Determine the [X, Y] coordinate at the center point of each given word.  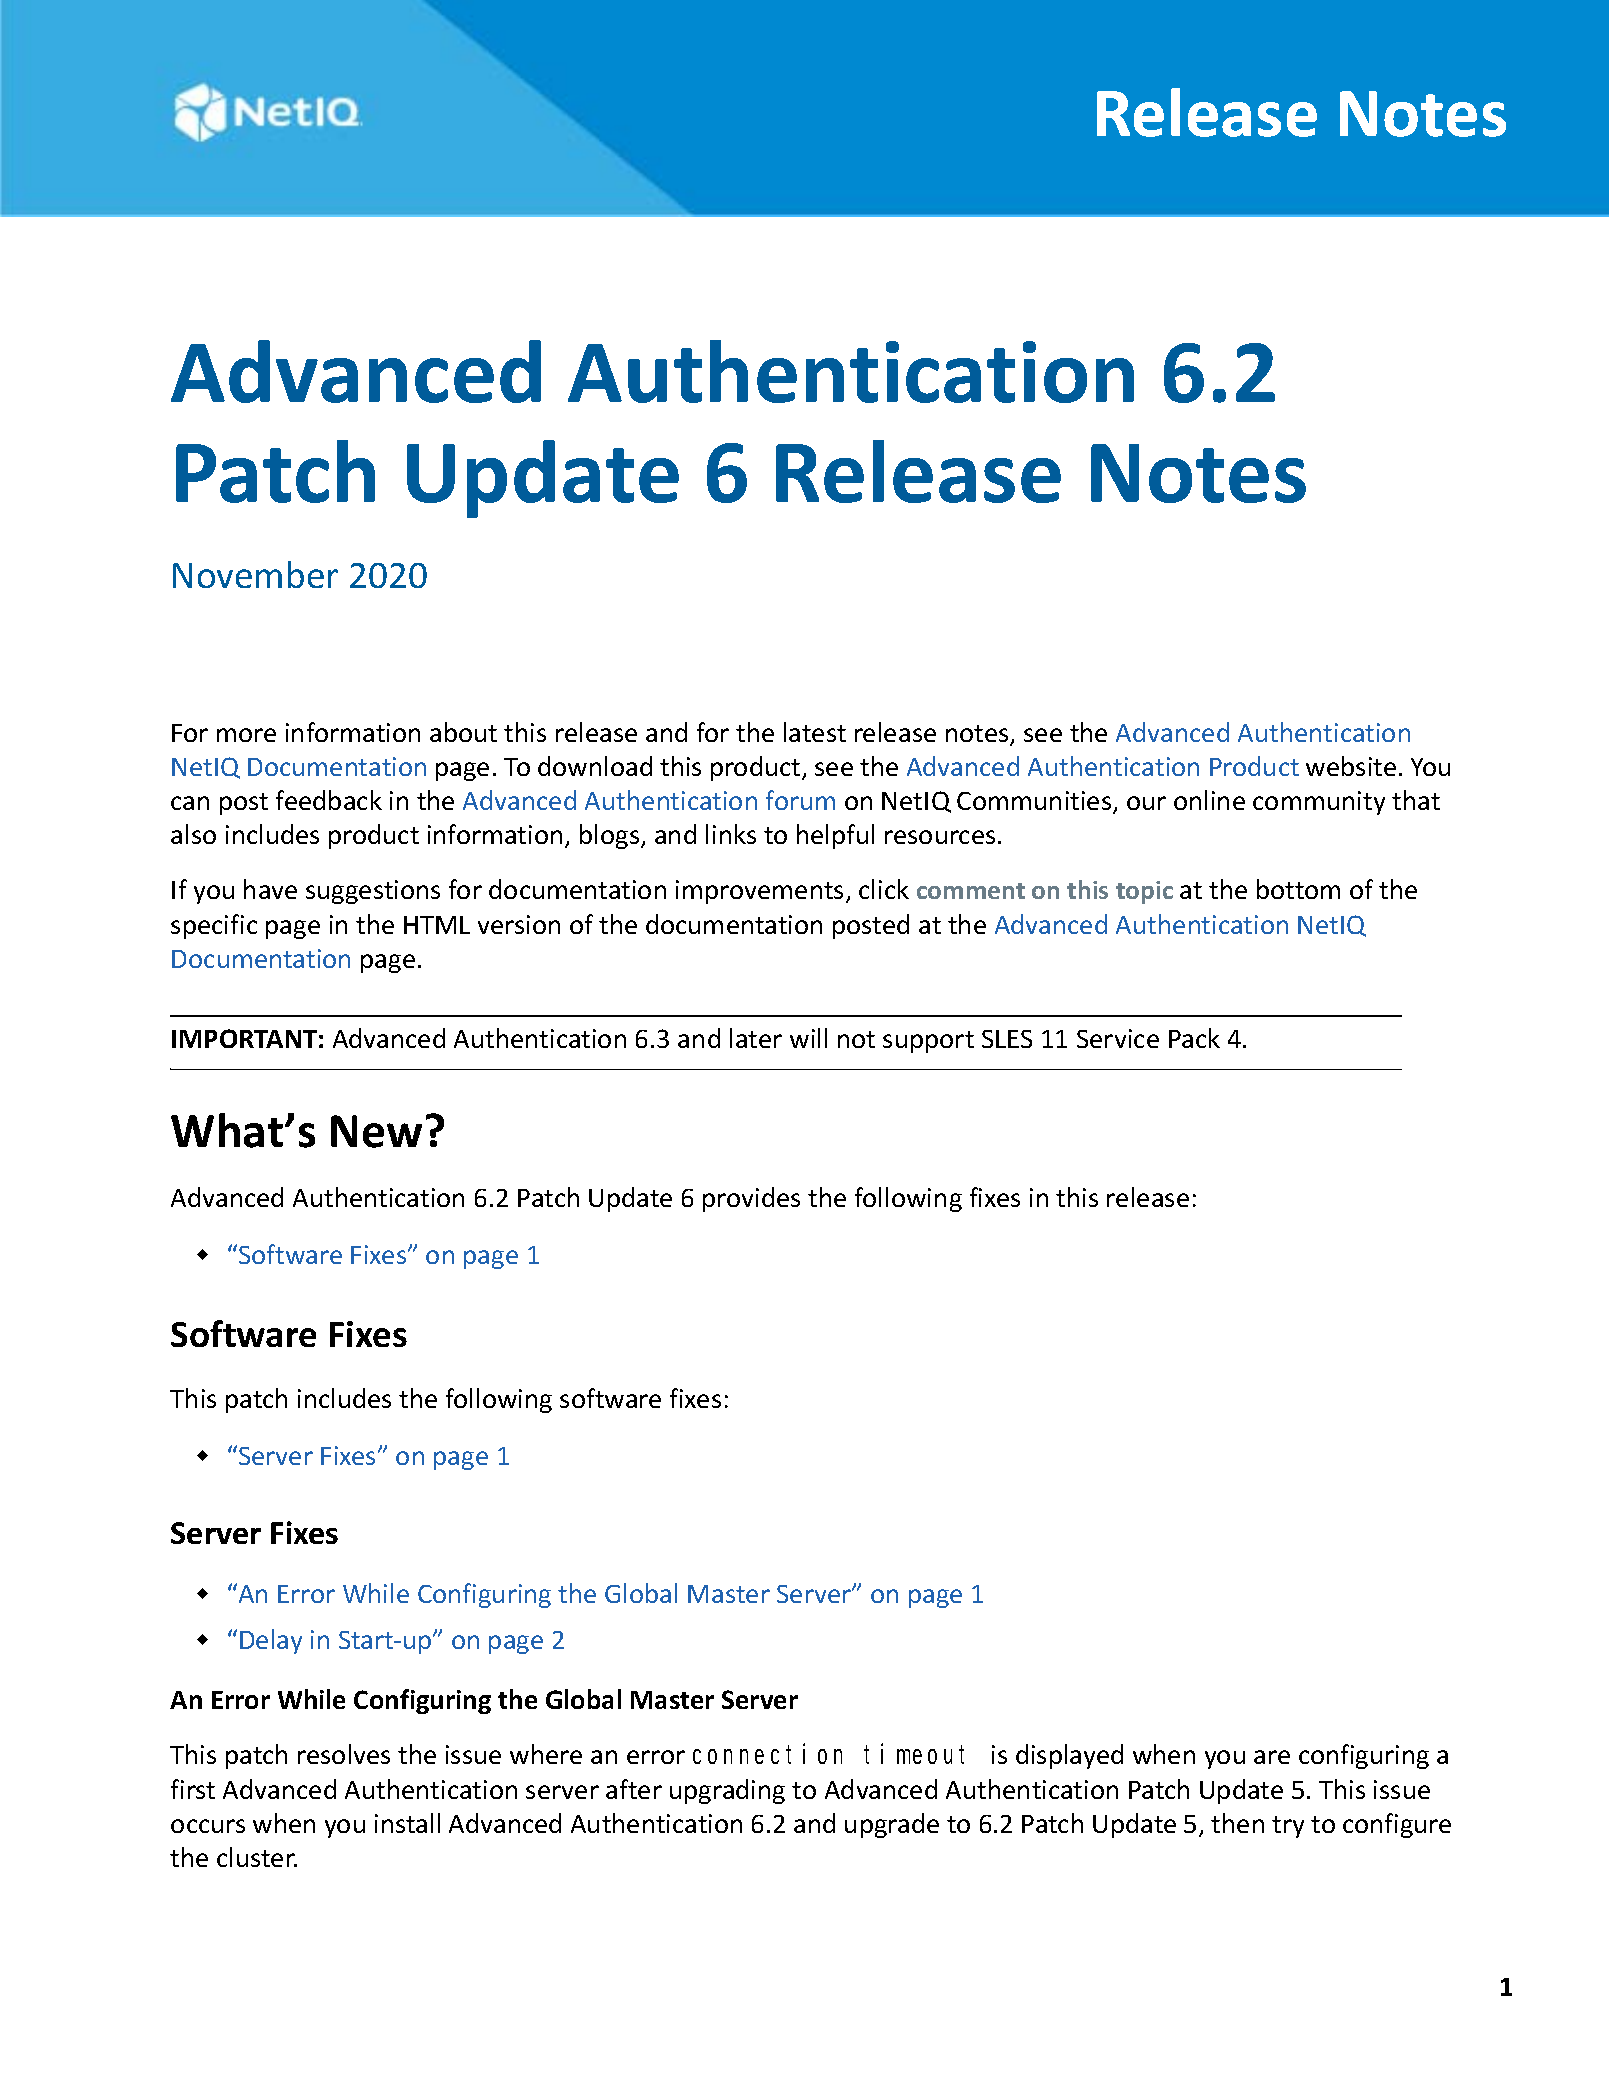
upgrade [892, 1825]
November [255, 574]
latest [815, 732]
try [1288, 1827]
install [407, 1823]
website [1351, 766]
